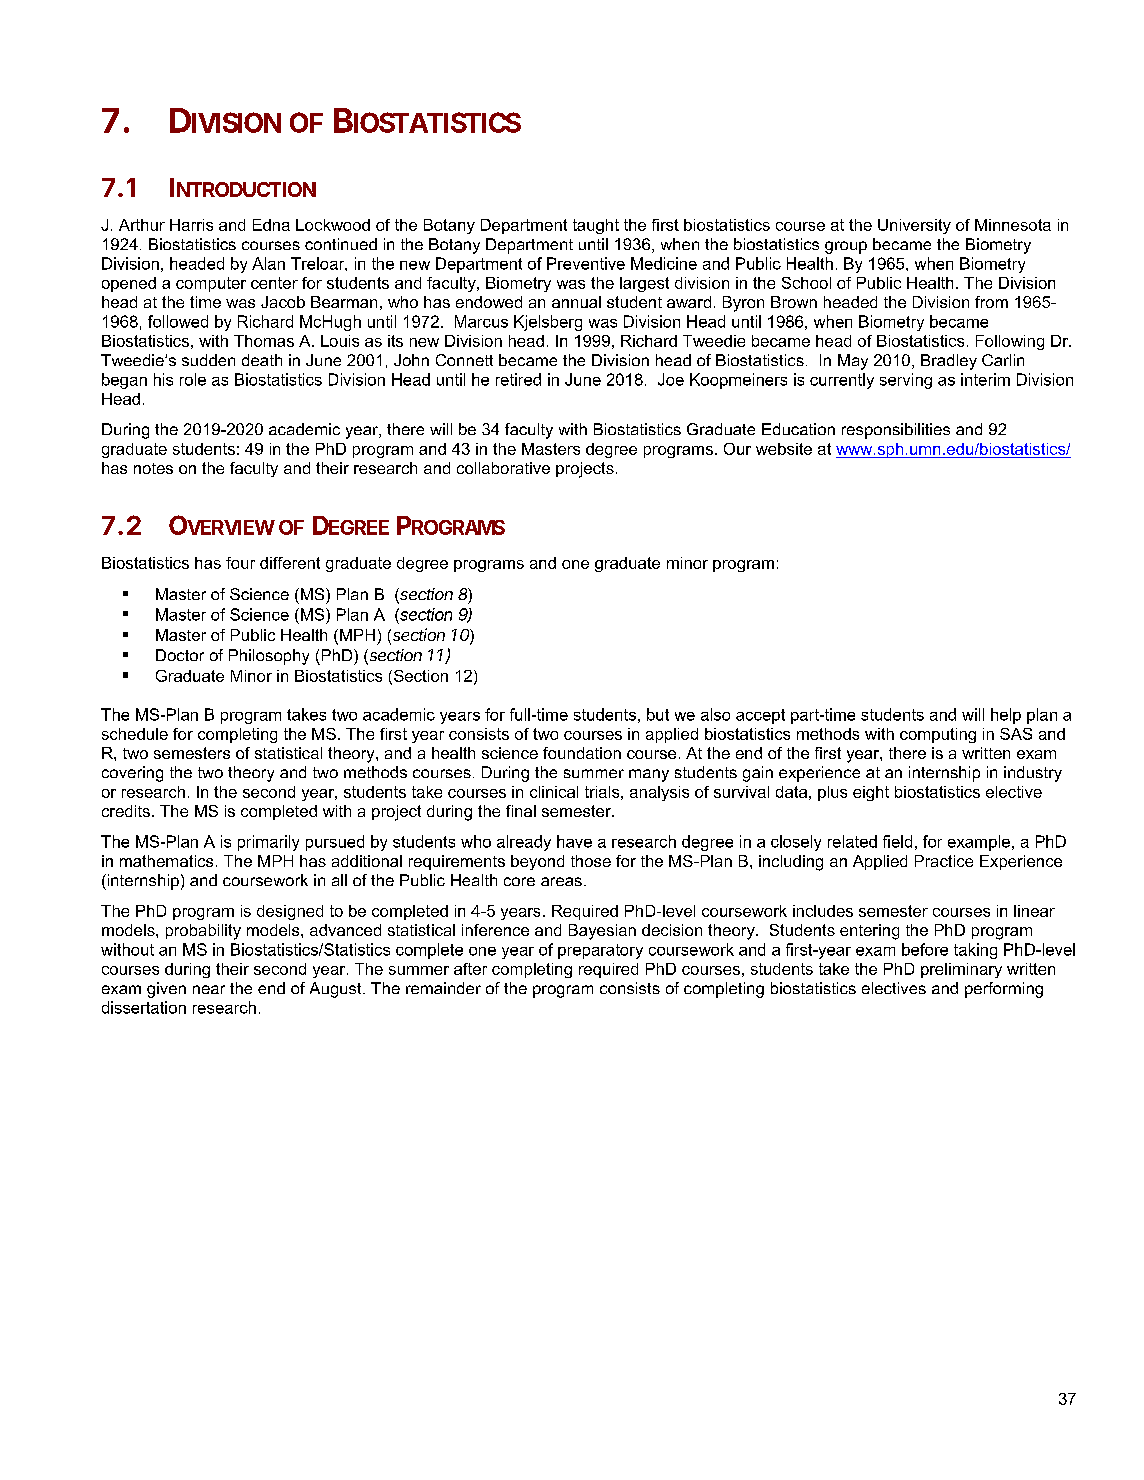 The image size is (1144, 1480). I want to click on Preventive, so click(586, 263).
